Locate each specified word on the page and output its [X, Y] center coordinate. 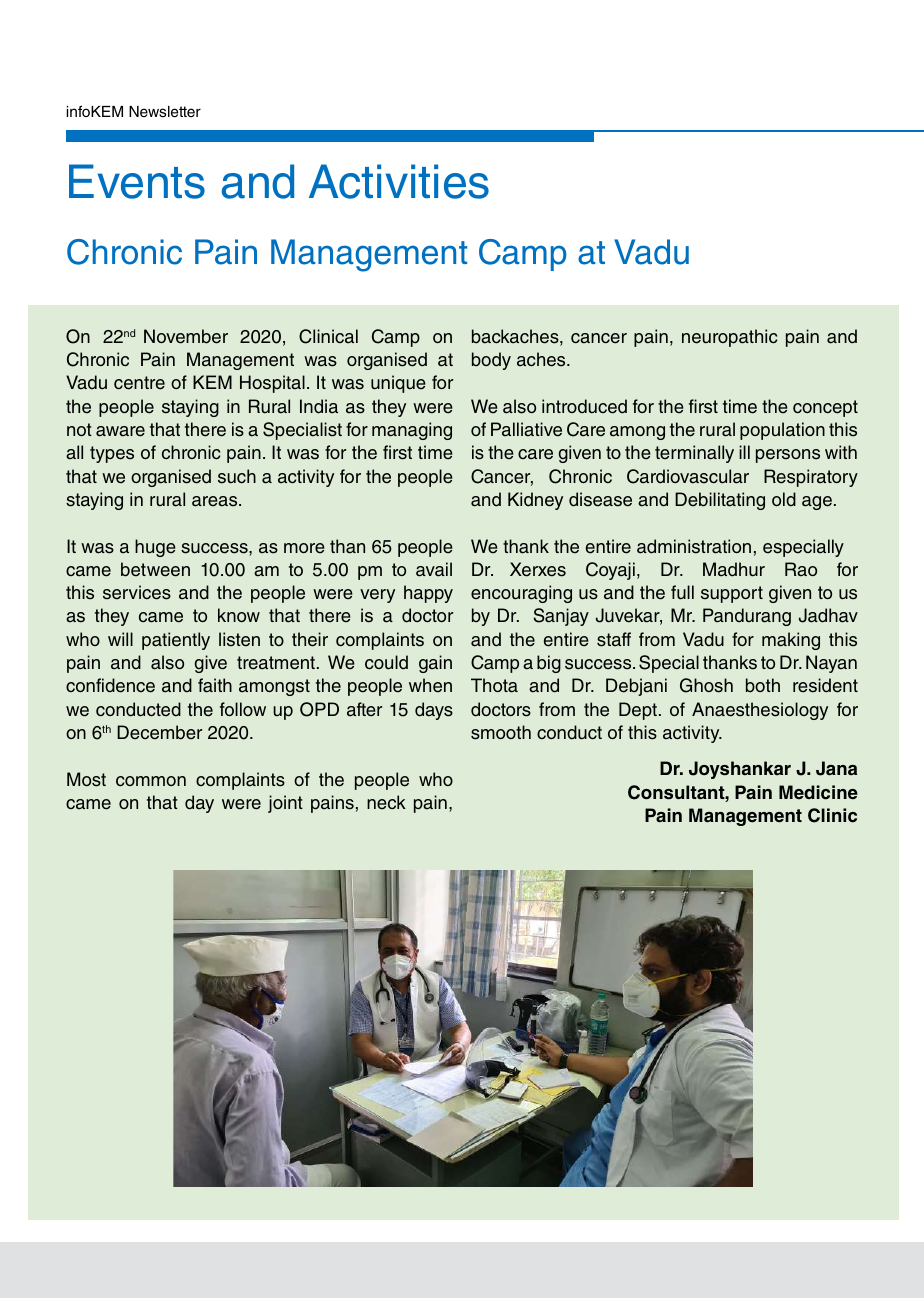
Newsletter [165, 112]
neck [386, 802]
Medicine [818, 792]
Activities [399, 181]
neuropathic [729, 338]
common [151, 781]
